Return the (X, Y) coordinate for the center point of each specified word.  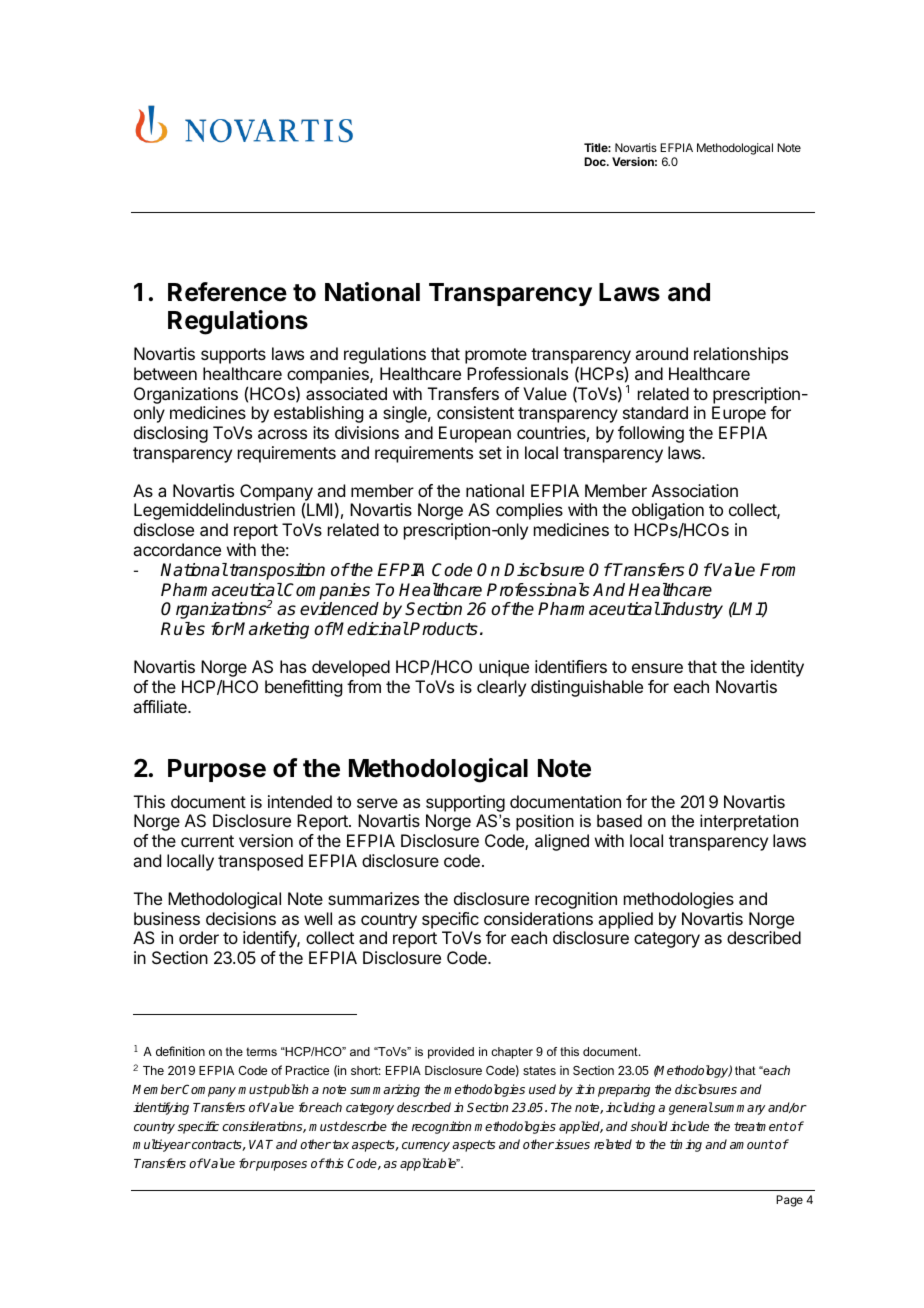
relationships (741, 355)
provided (451, 1053)
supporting (465, 803)
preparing (624, 1090)
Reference (227, 292)
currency (426, 1147)
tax (341, 1144)
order (199, 937)
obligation (668, 511)
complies (529, 511)
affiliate (161, 706)
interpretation (749, 822)
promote (496, 356)
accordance (177, 549)
